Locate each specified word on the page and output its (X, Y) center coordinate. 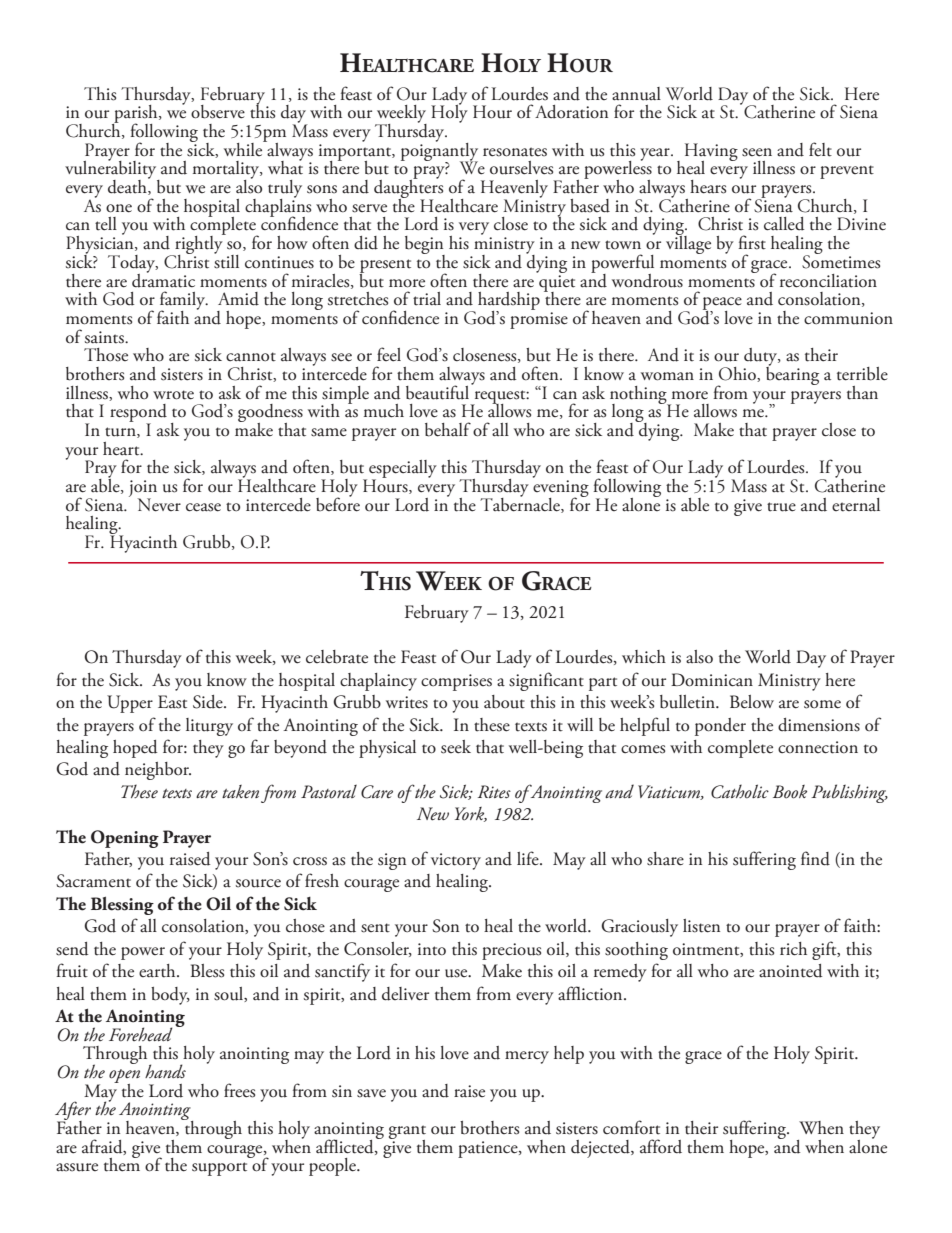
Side (209, 702)
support (219, 1169)
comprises (456, 682)
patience (489, 1149)
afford (661, 1146)
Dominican (712, 680)
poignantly (439, 151)
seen (757, 152)
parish (136, 115)
